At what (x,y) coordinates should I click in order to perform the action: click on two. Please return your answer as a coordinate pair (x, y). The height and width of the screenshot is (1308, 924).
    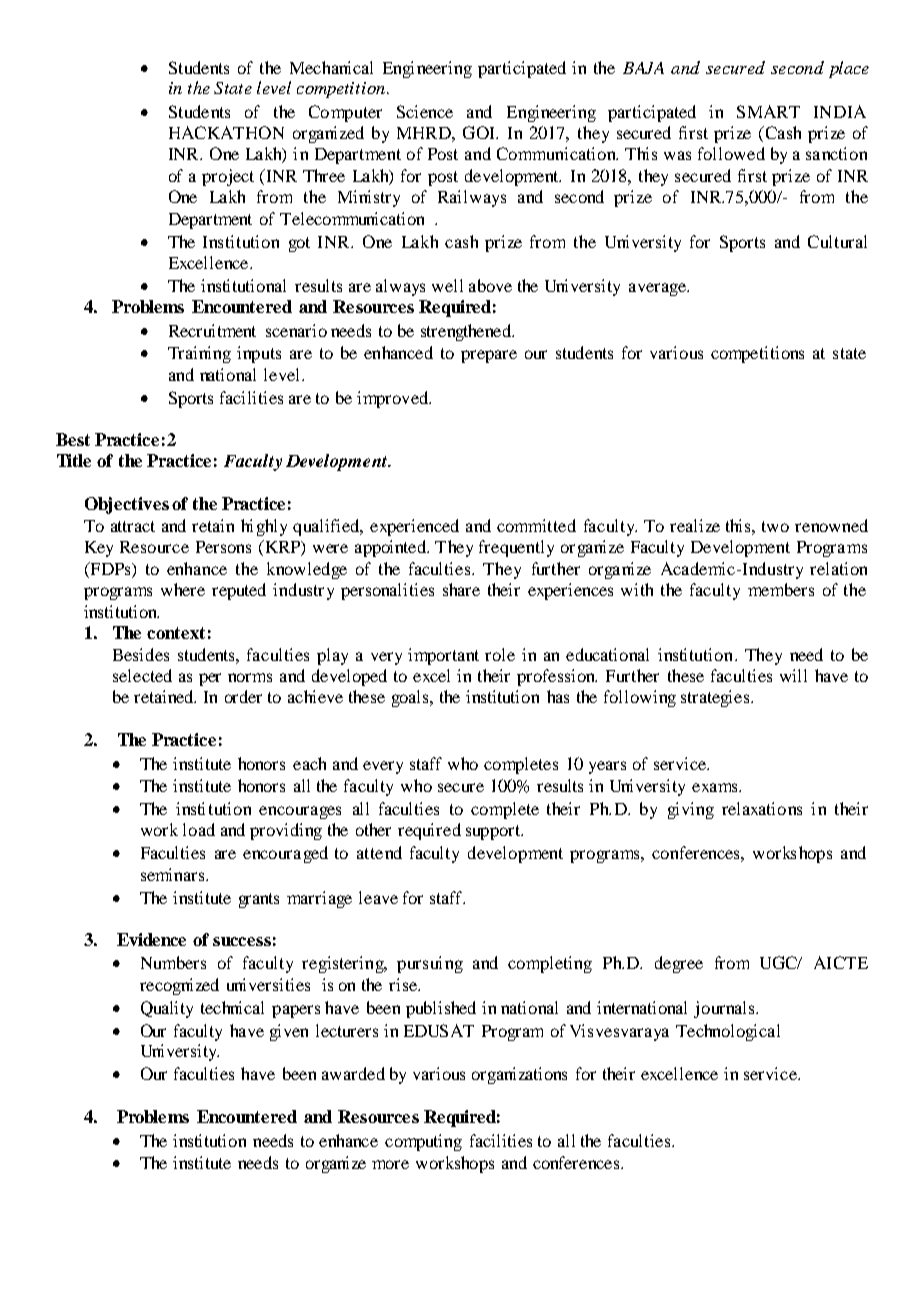
    Looking at the image, I should click on (775, 526).
